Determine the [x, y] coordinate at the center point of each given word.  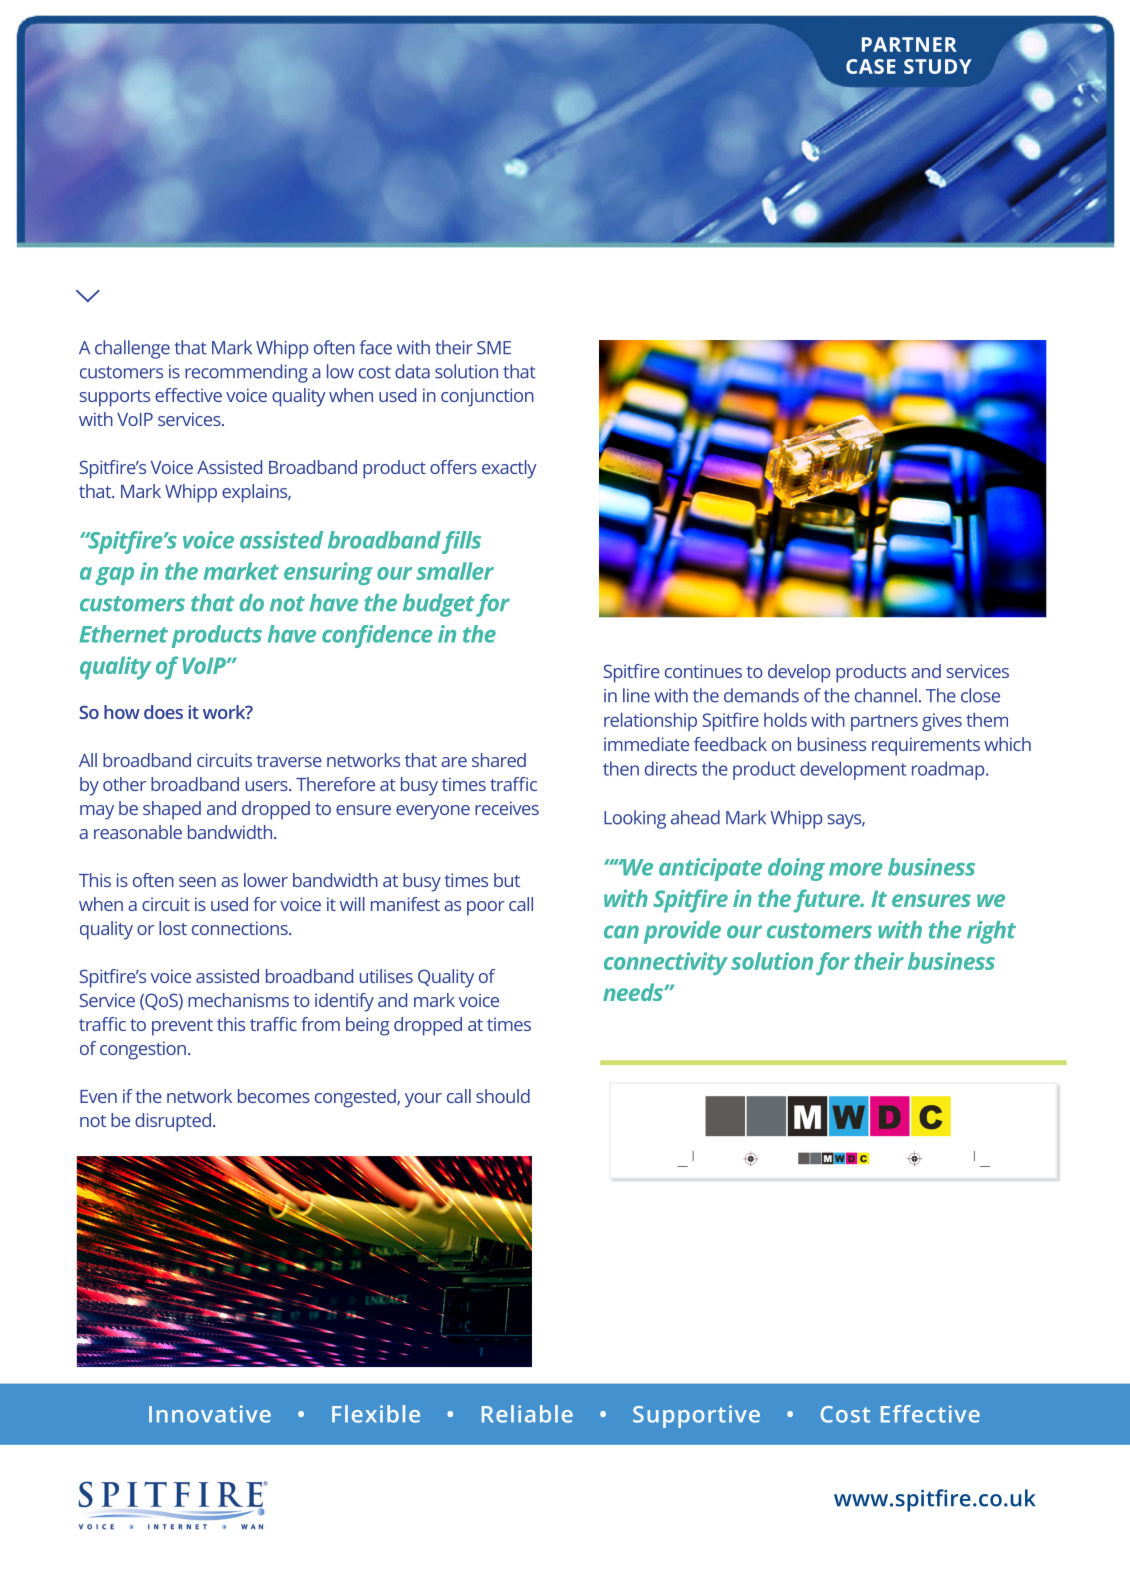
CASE [871, 66]
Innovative [210, 1414]
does [163, 712]
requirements [926, 746]
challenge [132, 349]
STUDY [938, 66]
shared [499, 760]
